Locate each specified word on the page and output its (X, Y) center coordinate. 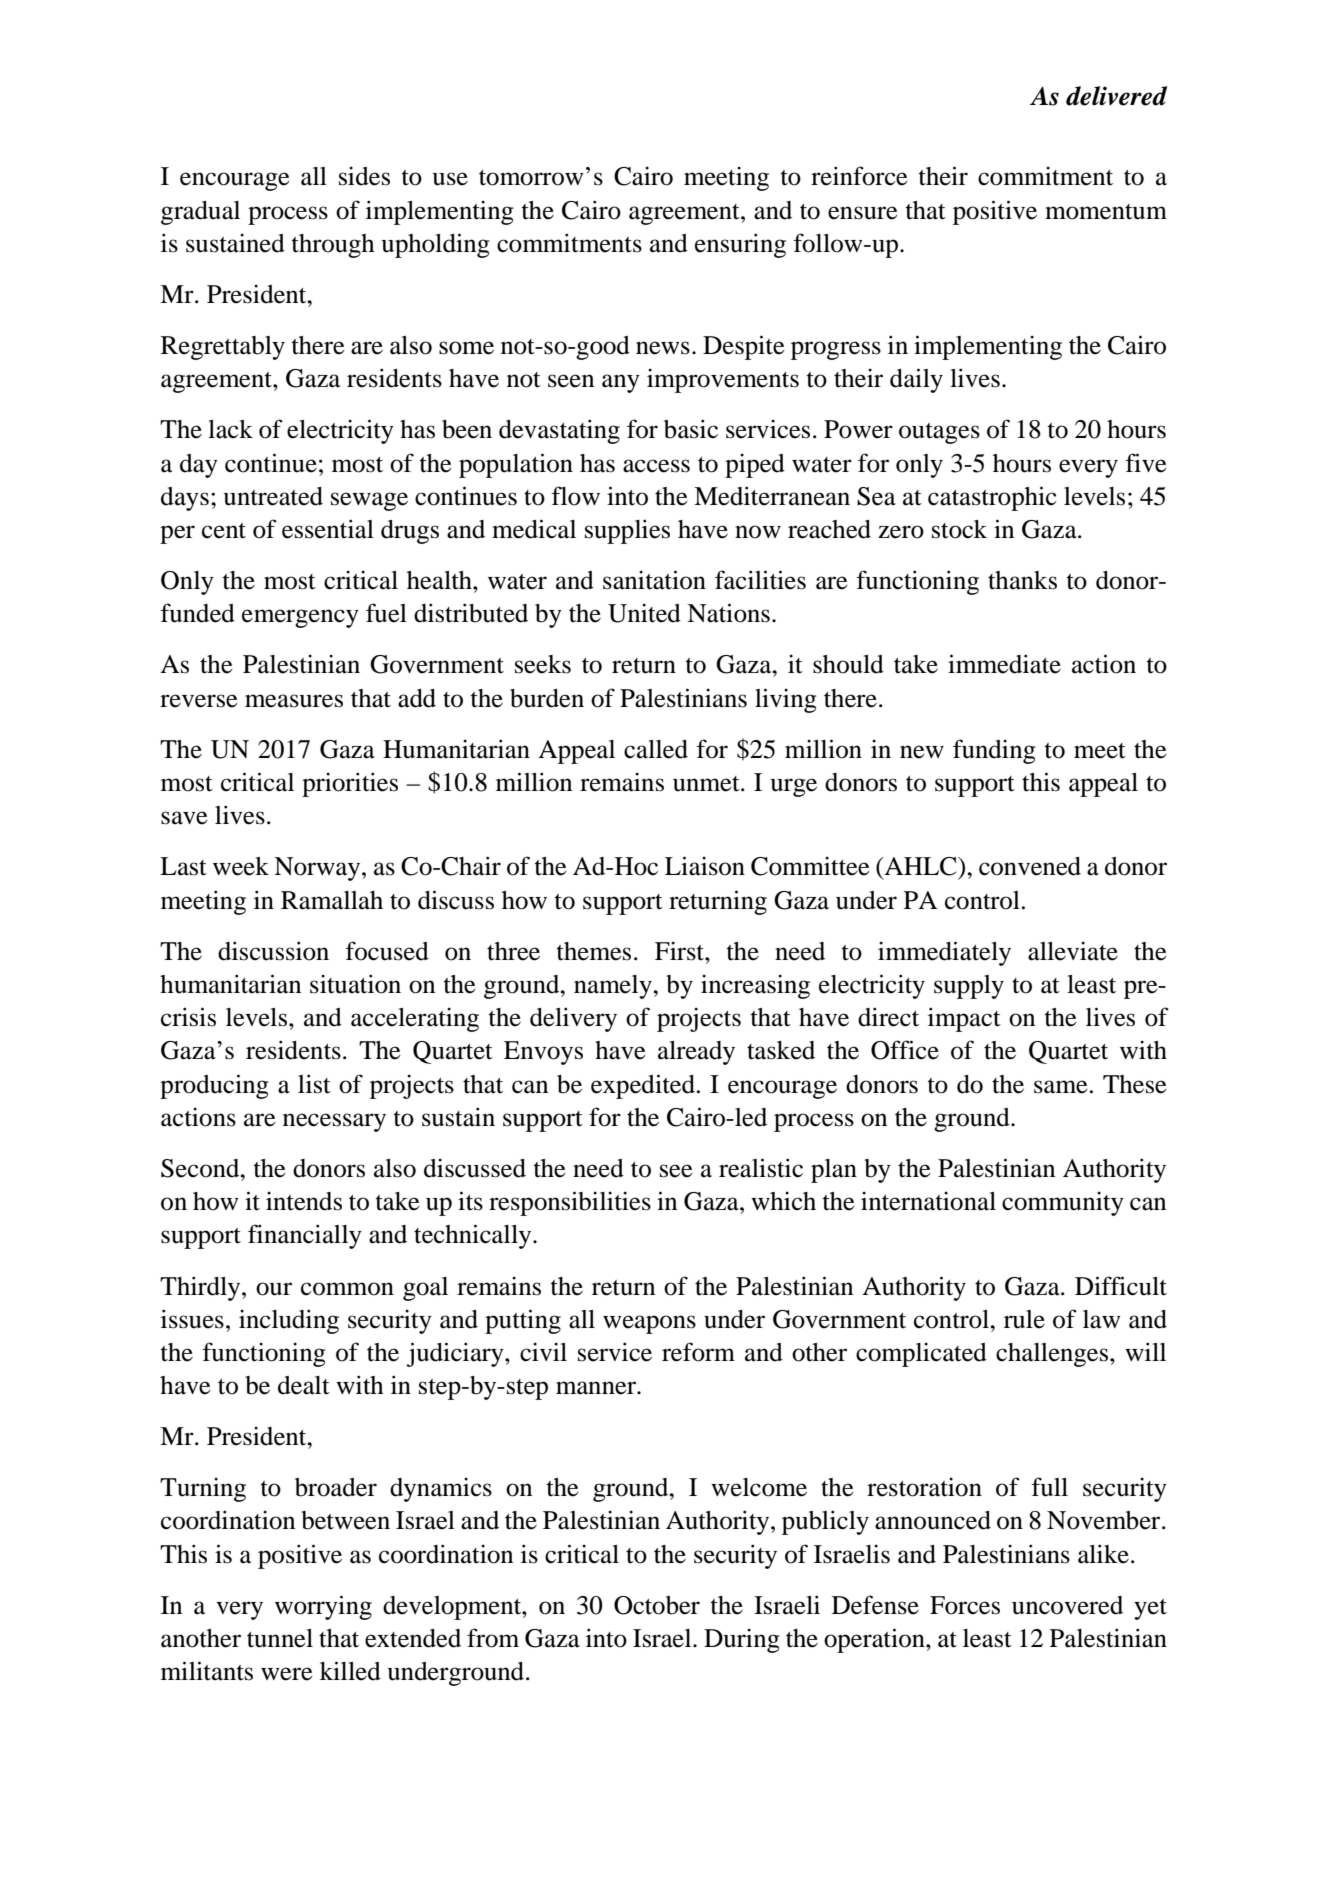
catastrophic (992, 498)
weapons (649, 1324)
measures (294, 701)
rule (1024, 1319)
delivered (1116, 96)
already (696, 1053)
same (1061, 1087)
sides (364, 176)
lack (230, 429)
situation (355, 984)
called (656, 749)
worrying (323, 1607)
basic (691, 429)
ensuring (740, 245)
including (289, 1321)
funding (994, 751)
